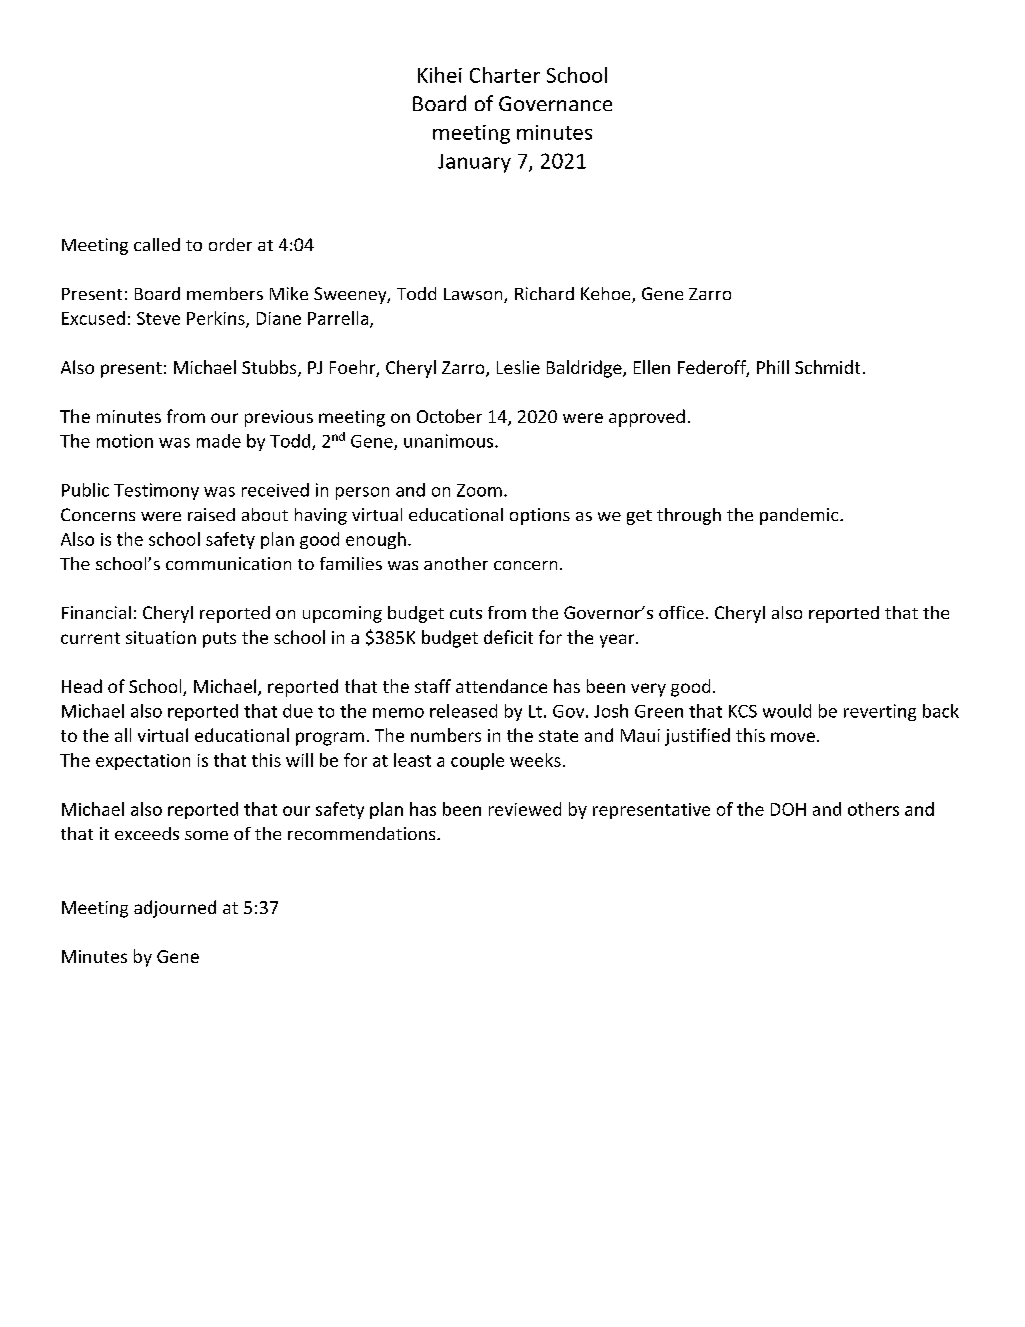 The image size is (1025, 1327). I want to click on Steve, so click(158, 318).
